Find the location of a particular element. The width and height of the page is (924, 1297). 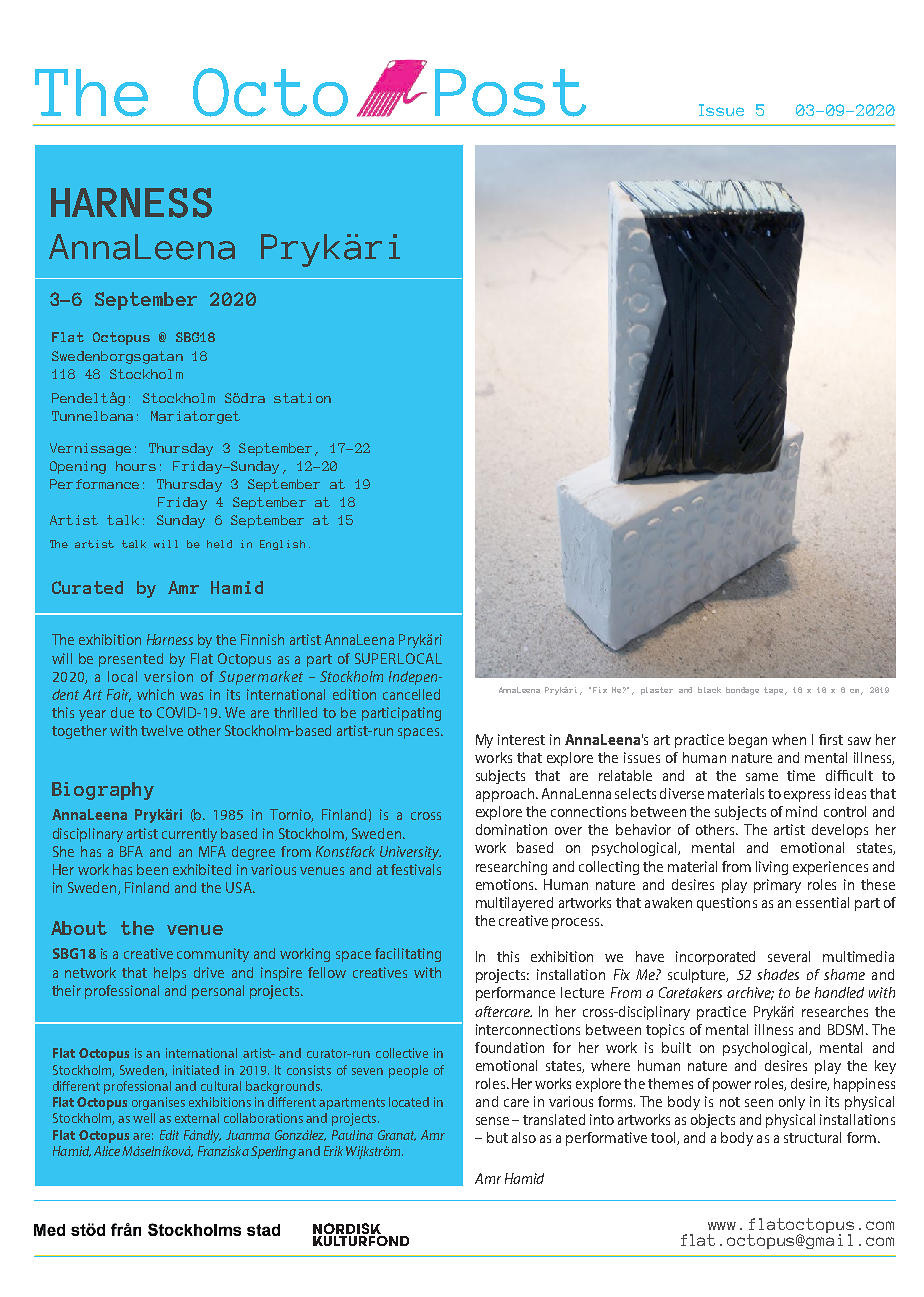

well is located at coordinates (144, 1118).
